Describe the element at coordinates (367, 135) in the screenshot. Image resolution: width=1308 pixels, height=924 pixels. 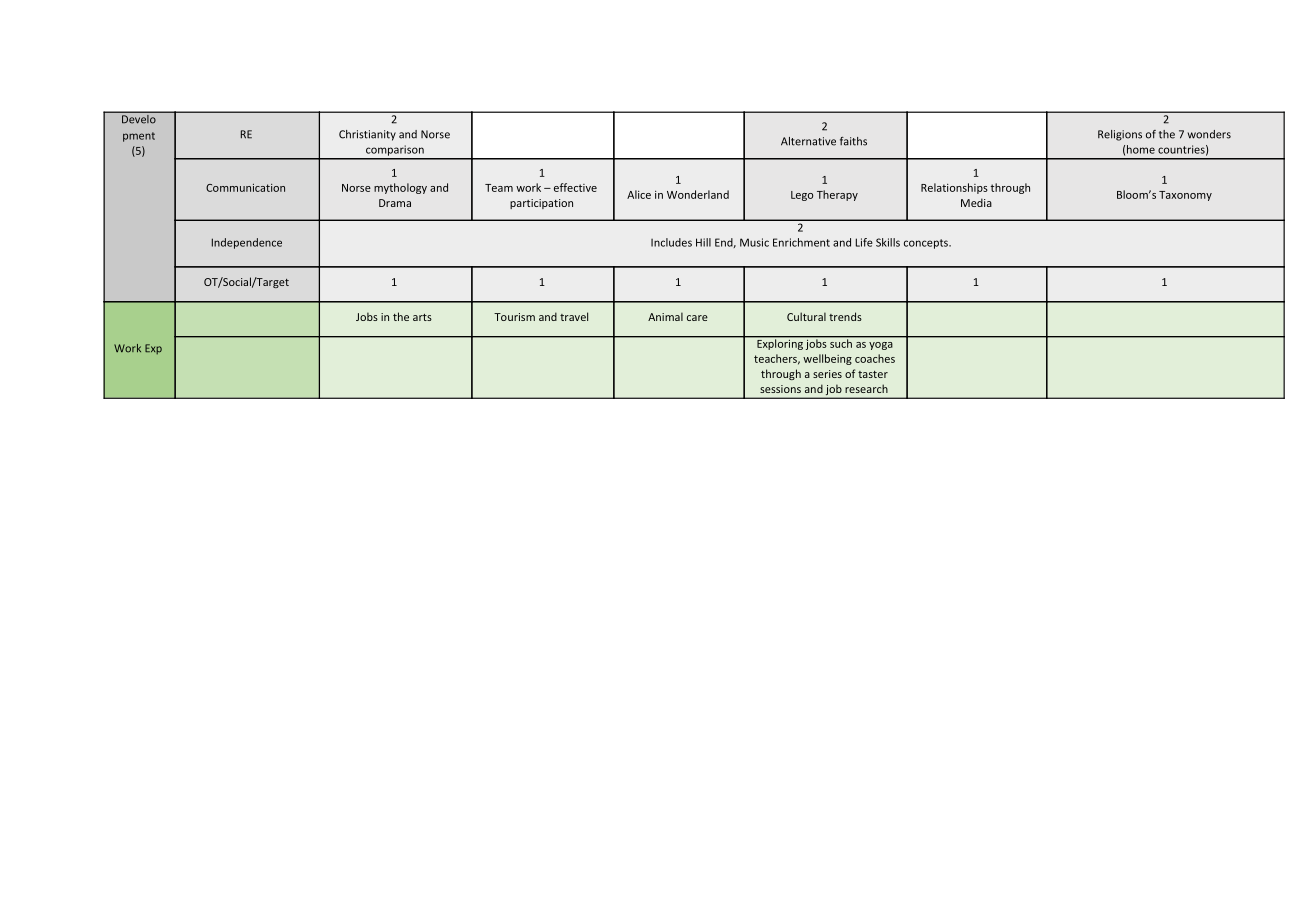
I see `Christianity` at that location.
